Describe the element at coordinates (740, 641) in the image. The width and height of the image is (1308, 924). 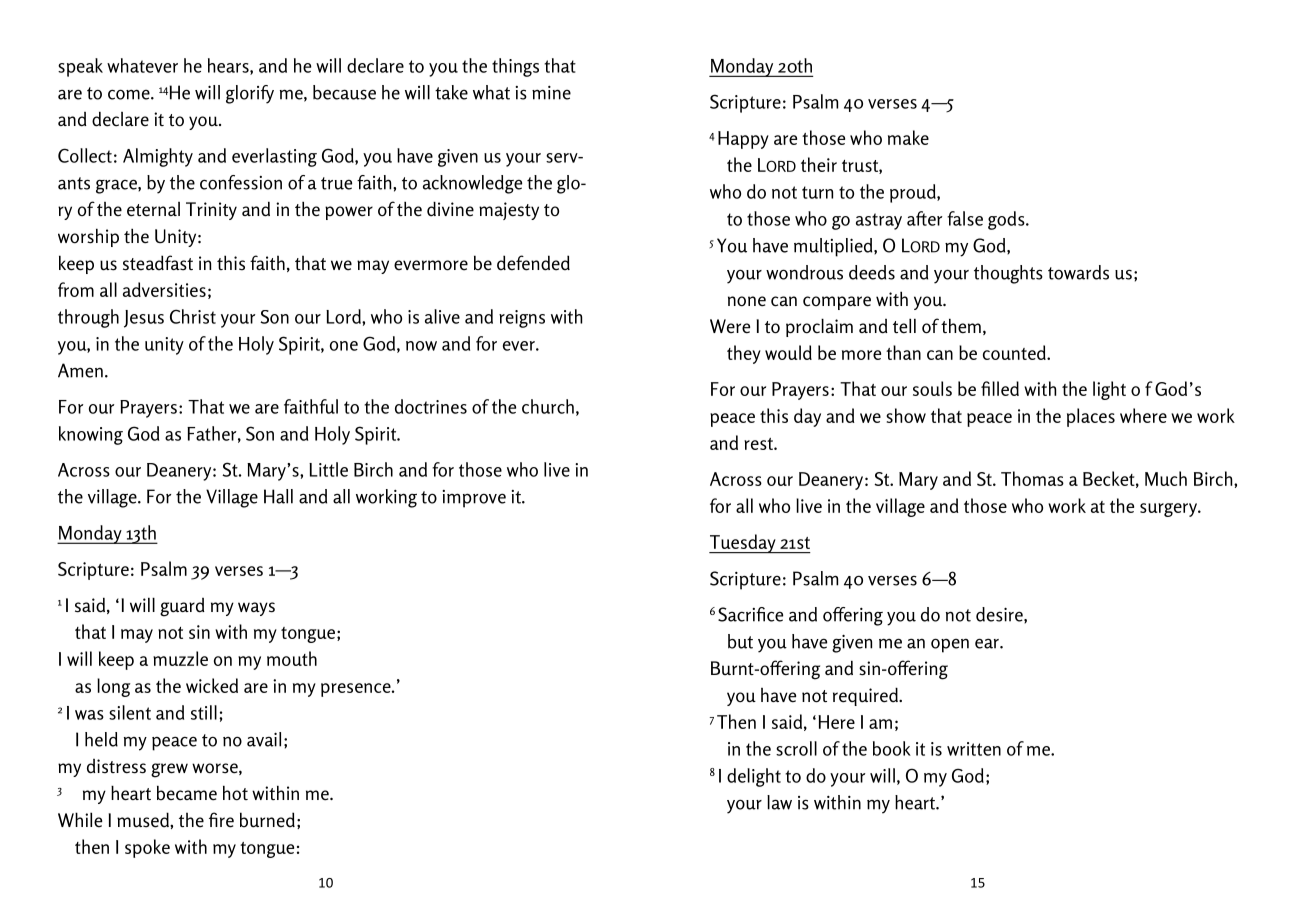
I see `but` at that location.
